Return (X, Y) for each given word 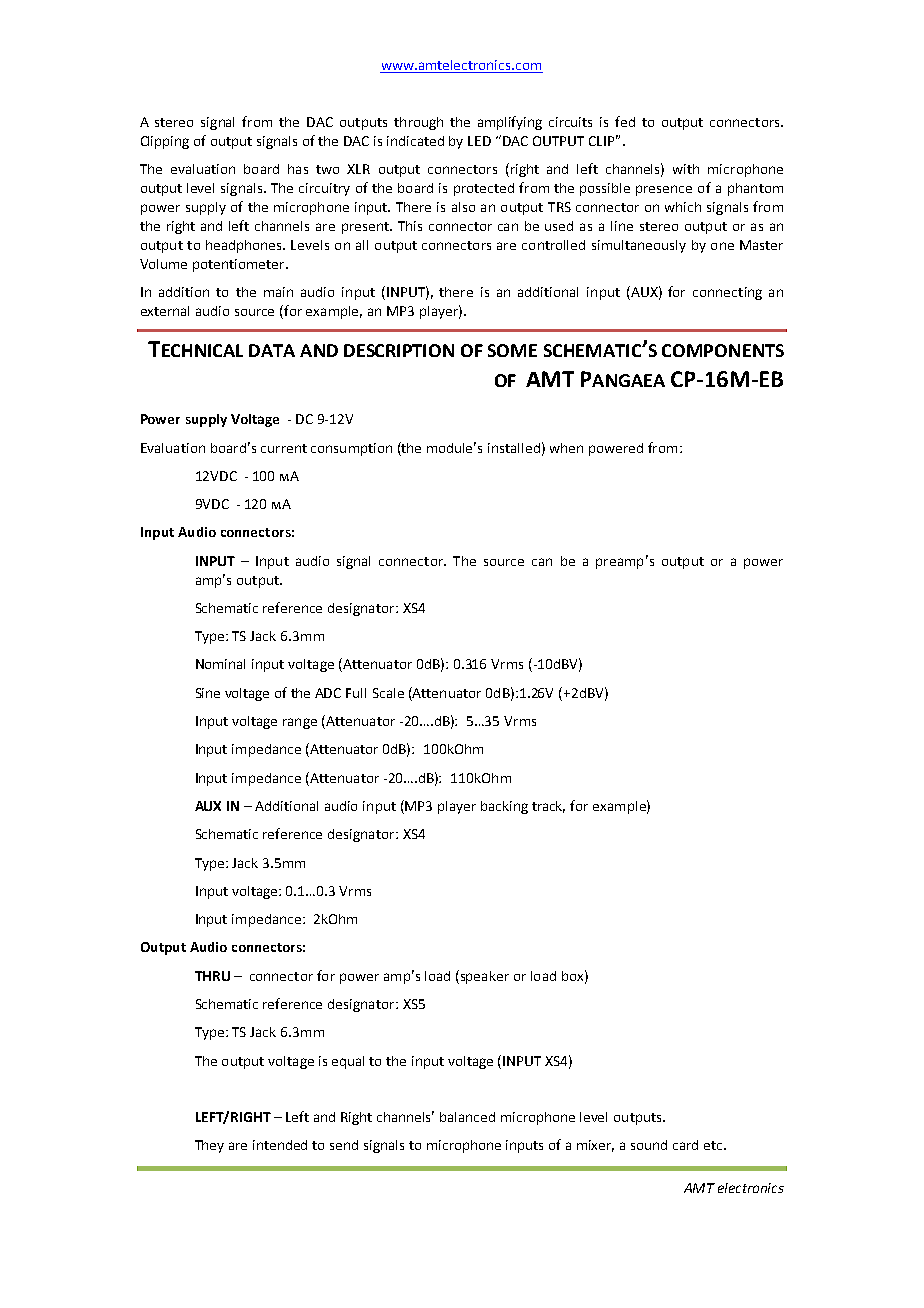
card (685, 1145)
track (548, 807)
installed (514, 448)
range (300, 723)
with (686, 169)
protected (484, 189)
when (566, 448)
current (284, 448)
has (298, 169)
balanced (467, 1117)
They (209, 1146)
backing (504, 807)
